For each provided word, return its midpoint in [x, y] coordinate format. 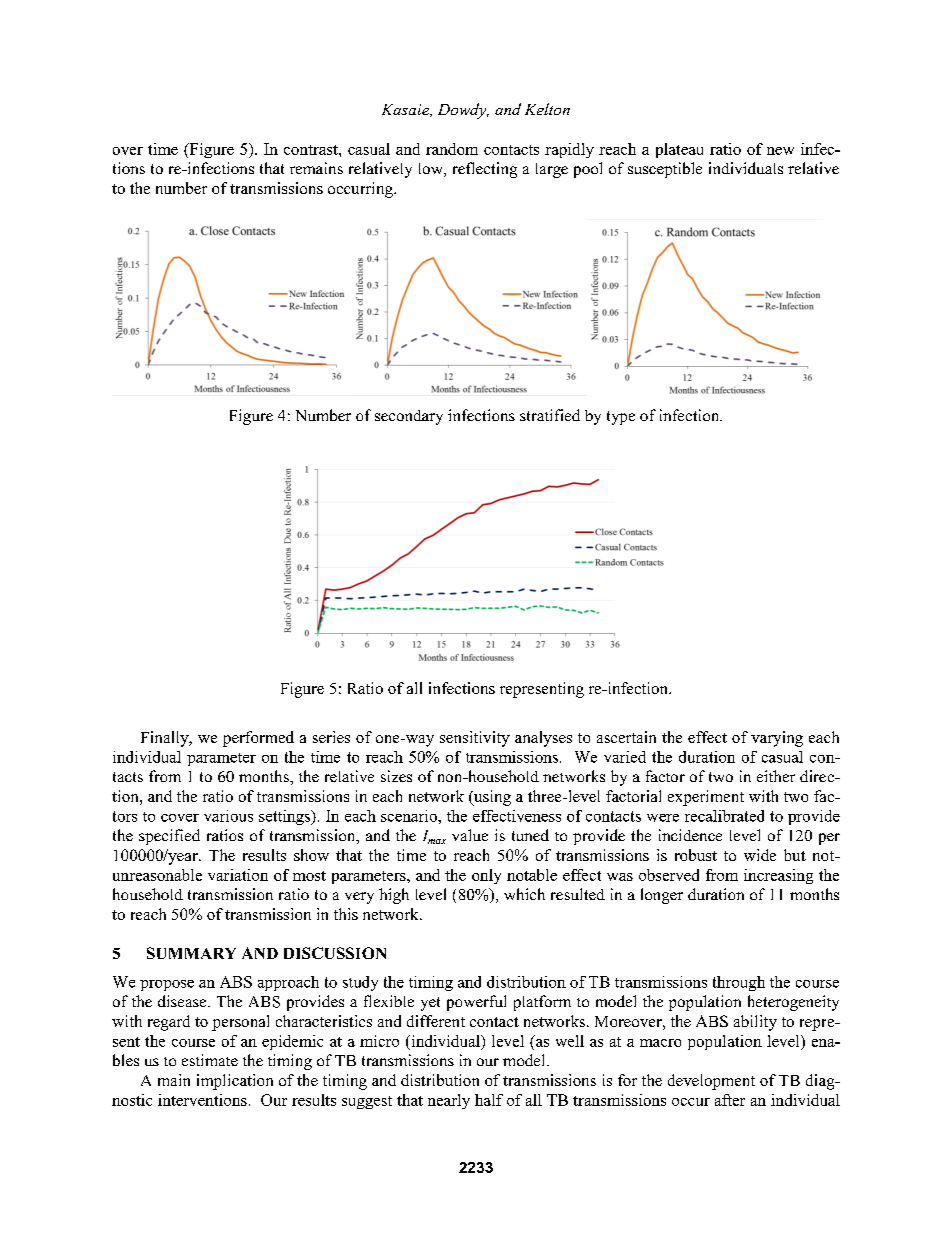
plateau [679, 150]
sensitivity [475, 739]
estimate [210, 1060]
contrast [312, 150]
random [452, 149]
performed [258, 739]
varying [777, 739]
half [489, 1100]
